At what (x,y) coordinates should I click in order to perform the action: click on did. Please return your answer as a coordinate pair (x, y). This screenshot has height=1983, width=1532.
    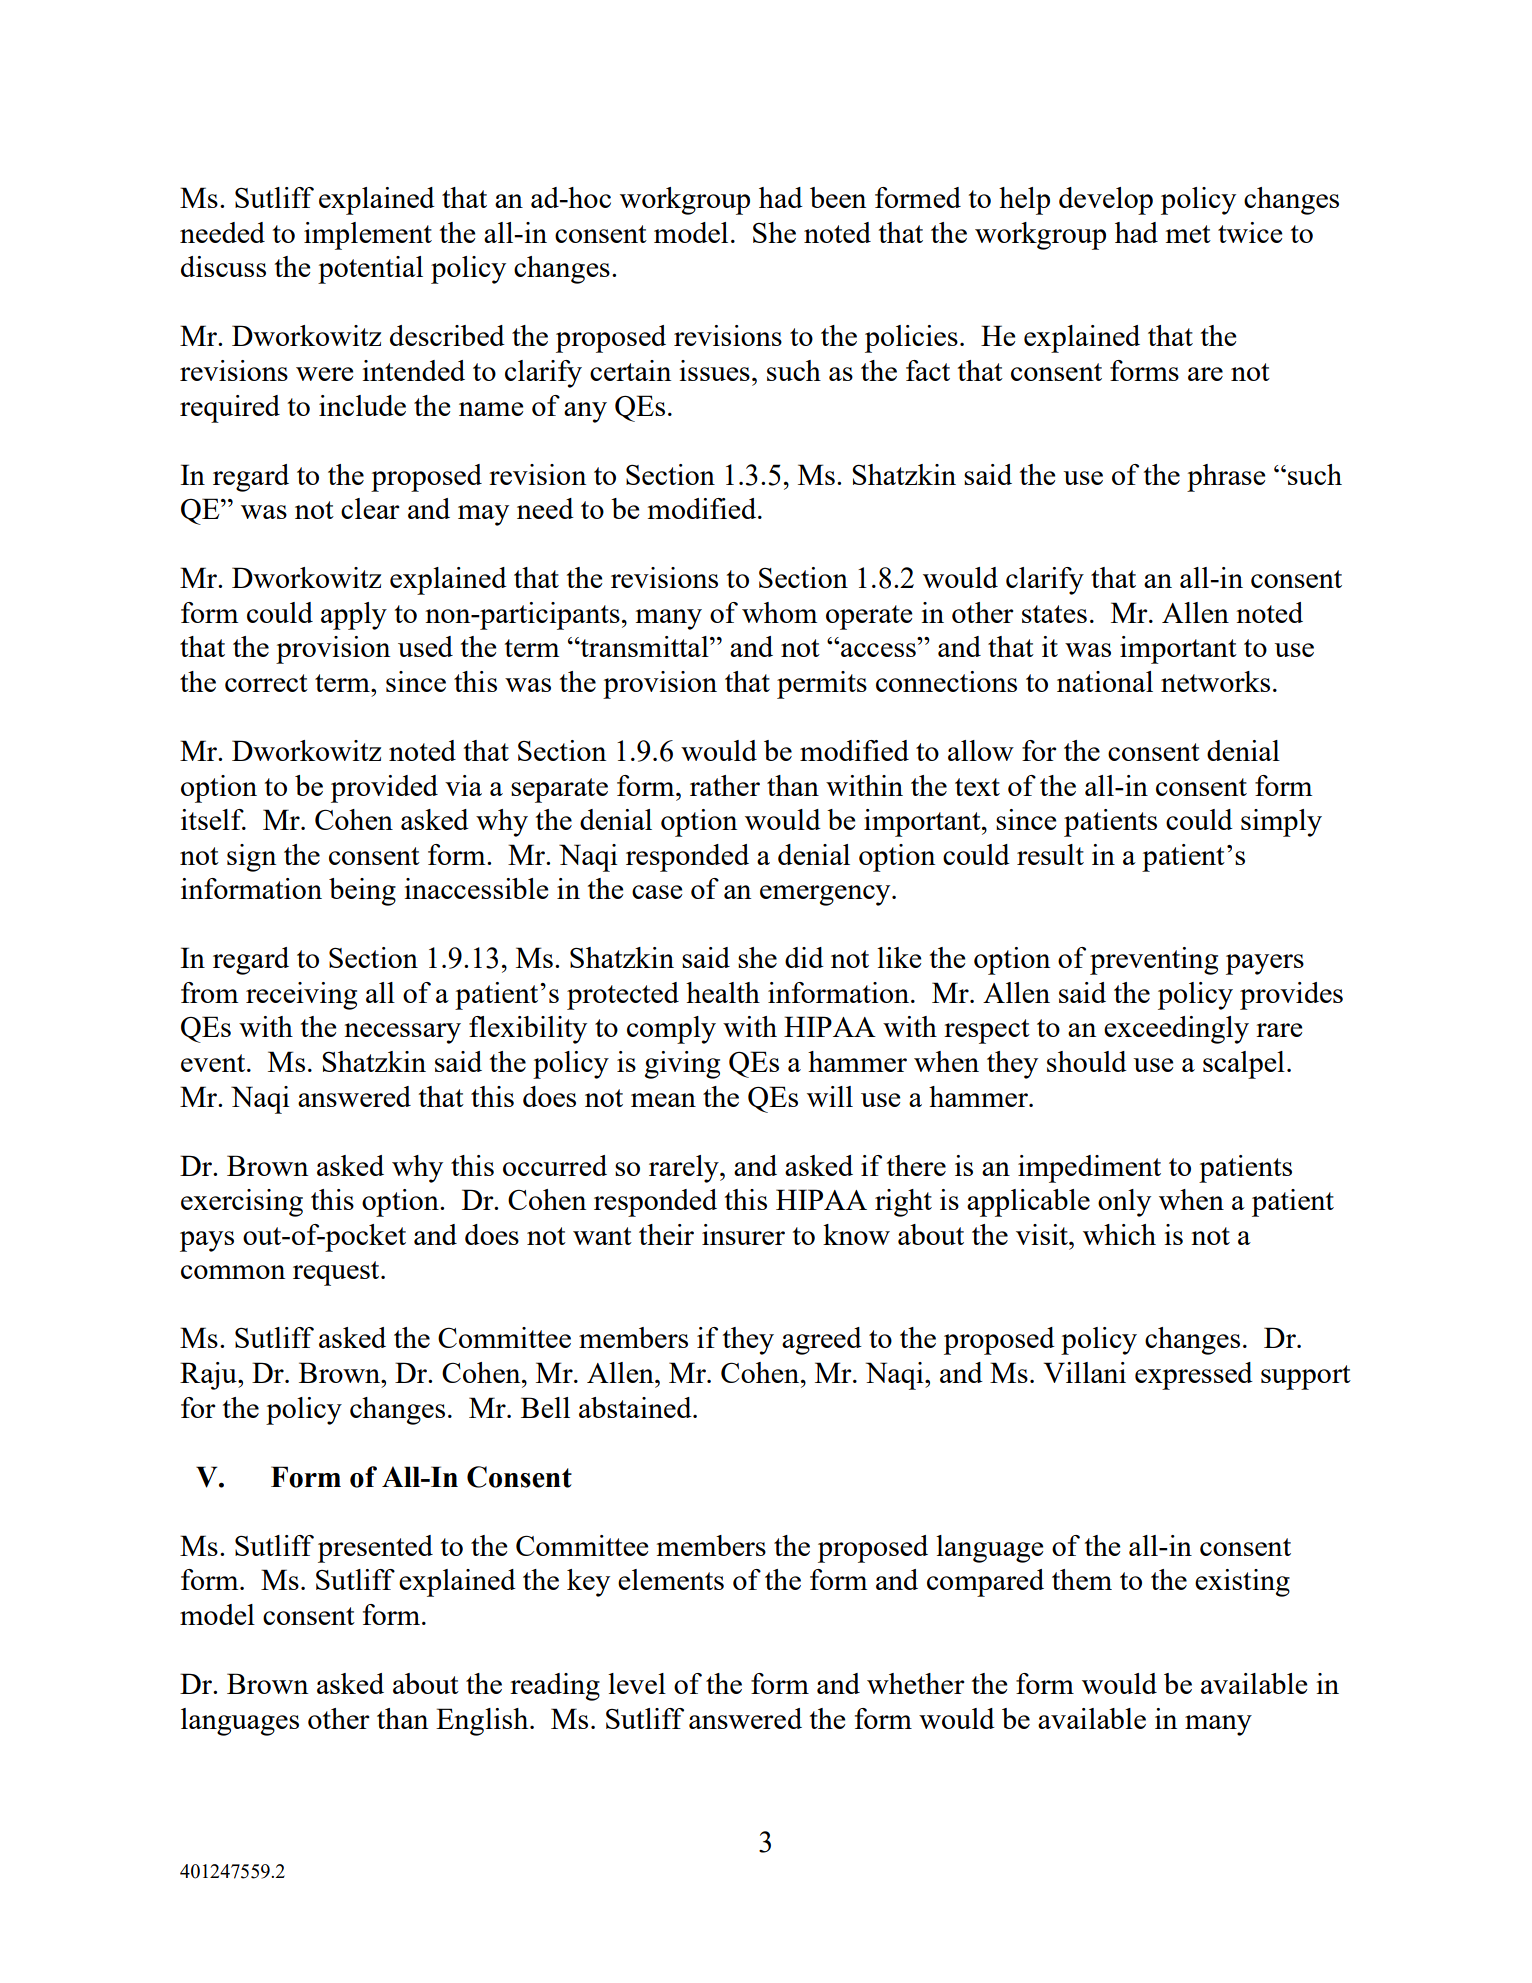
    Looking at the image, I should click on (804, 957).
